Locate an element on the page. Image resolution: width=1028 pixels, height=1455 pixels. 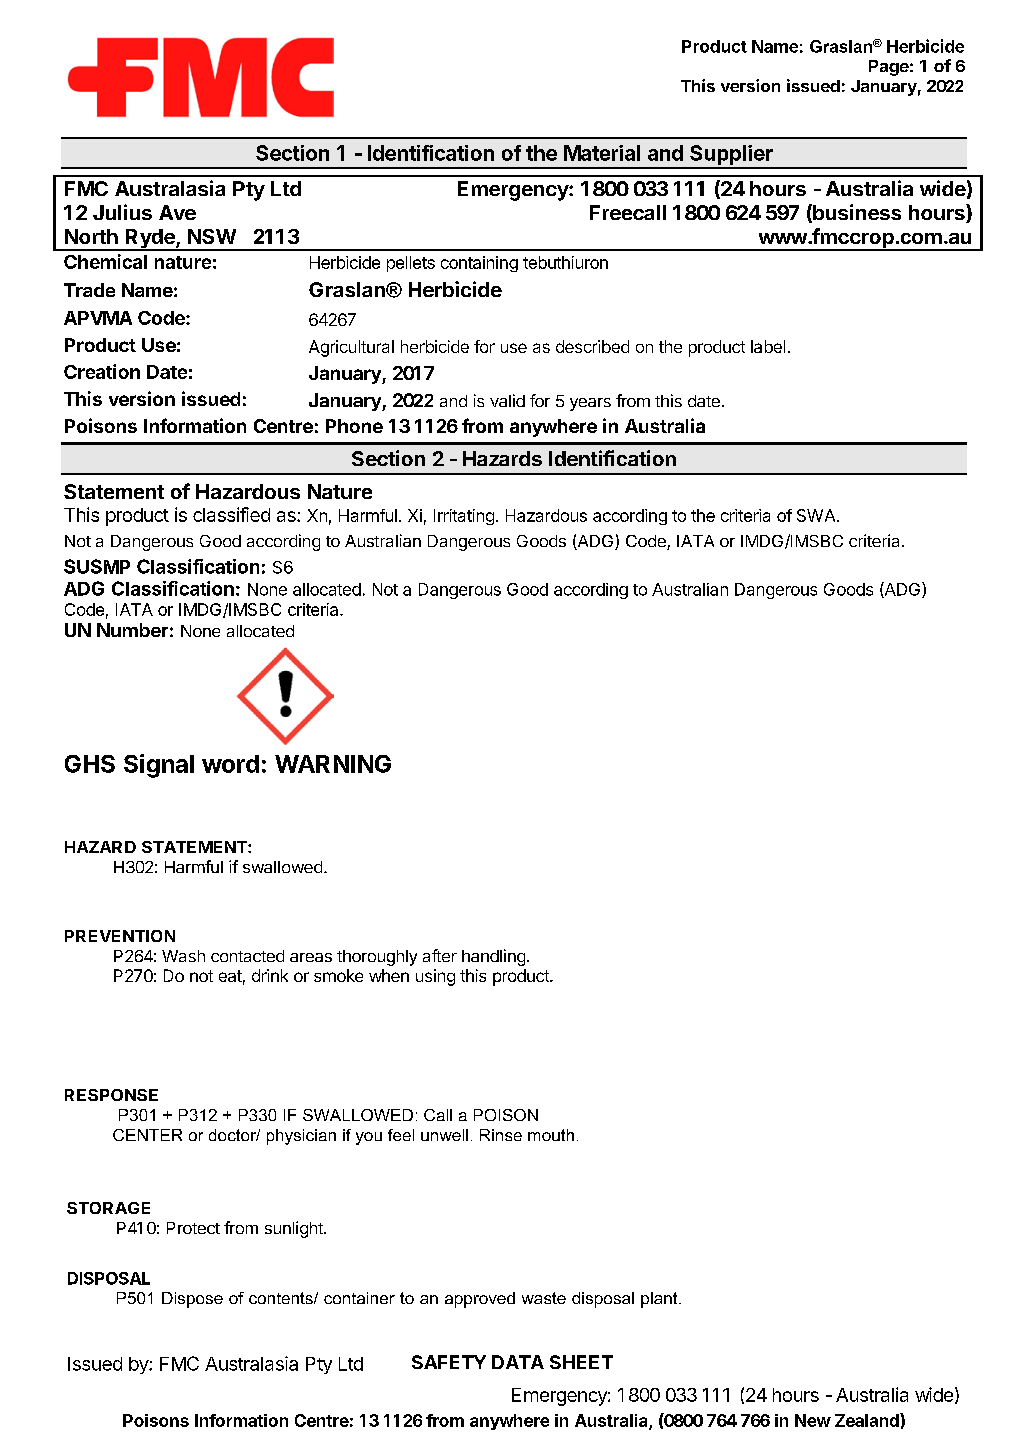
Rinse is located at coordinates (501, 1135).
